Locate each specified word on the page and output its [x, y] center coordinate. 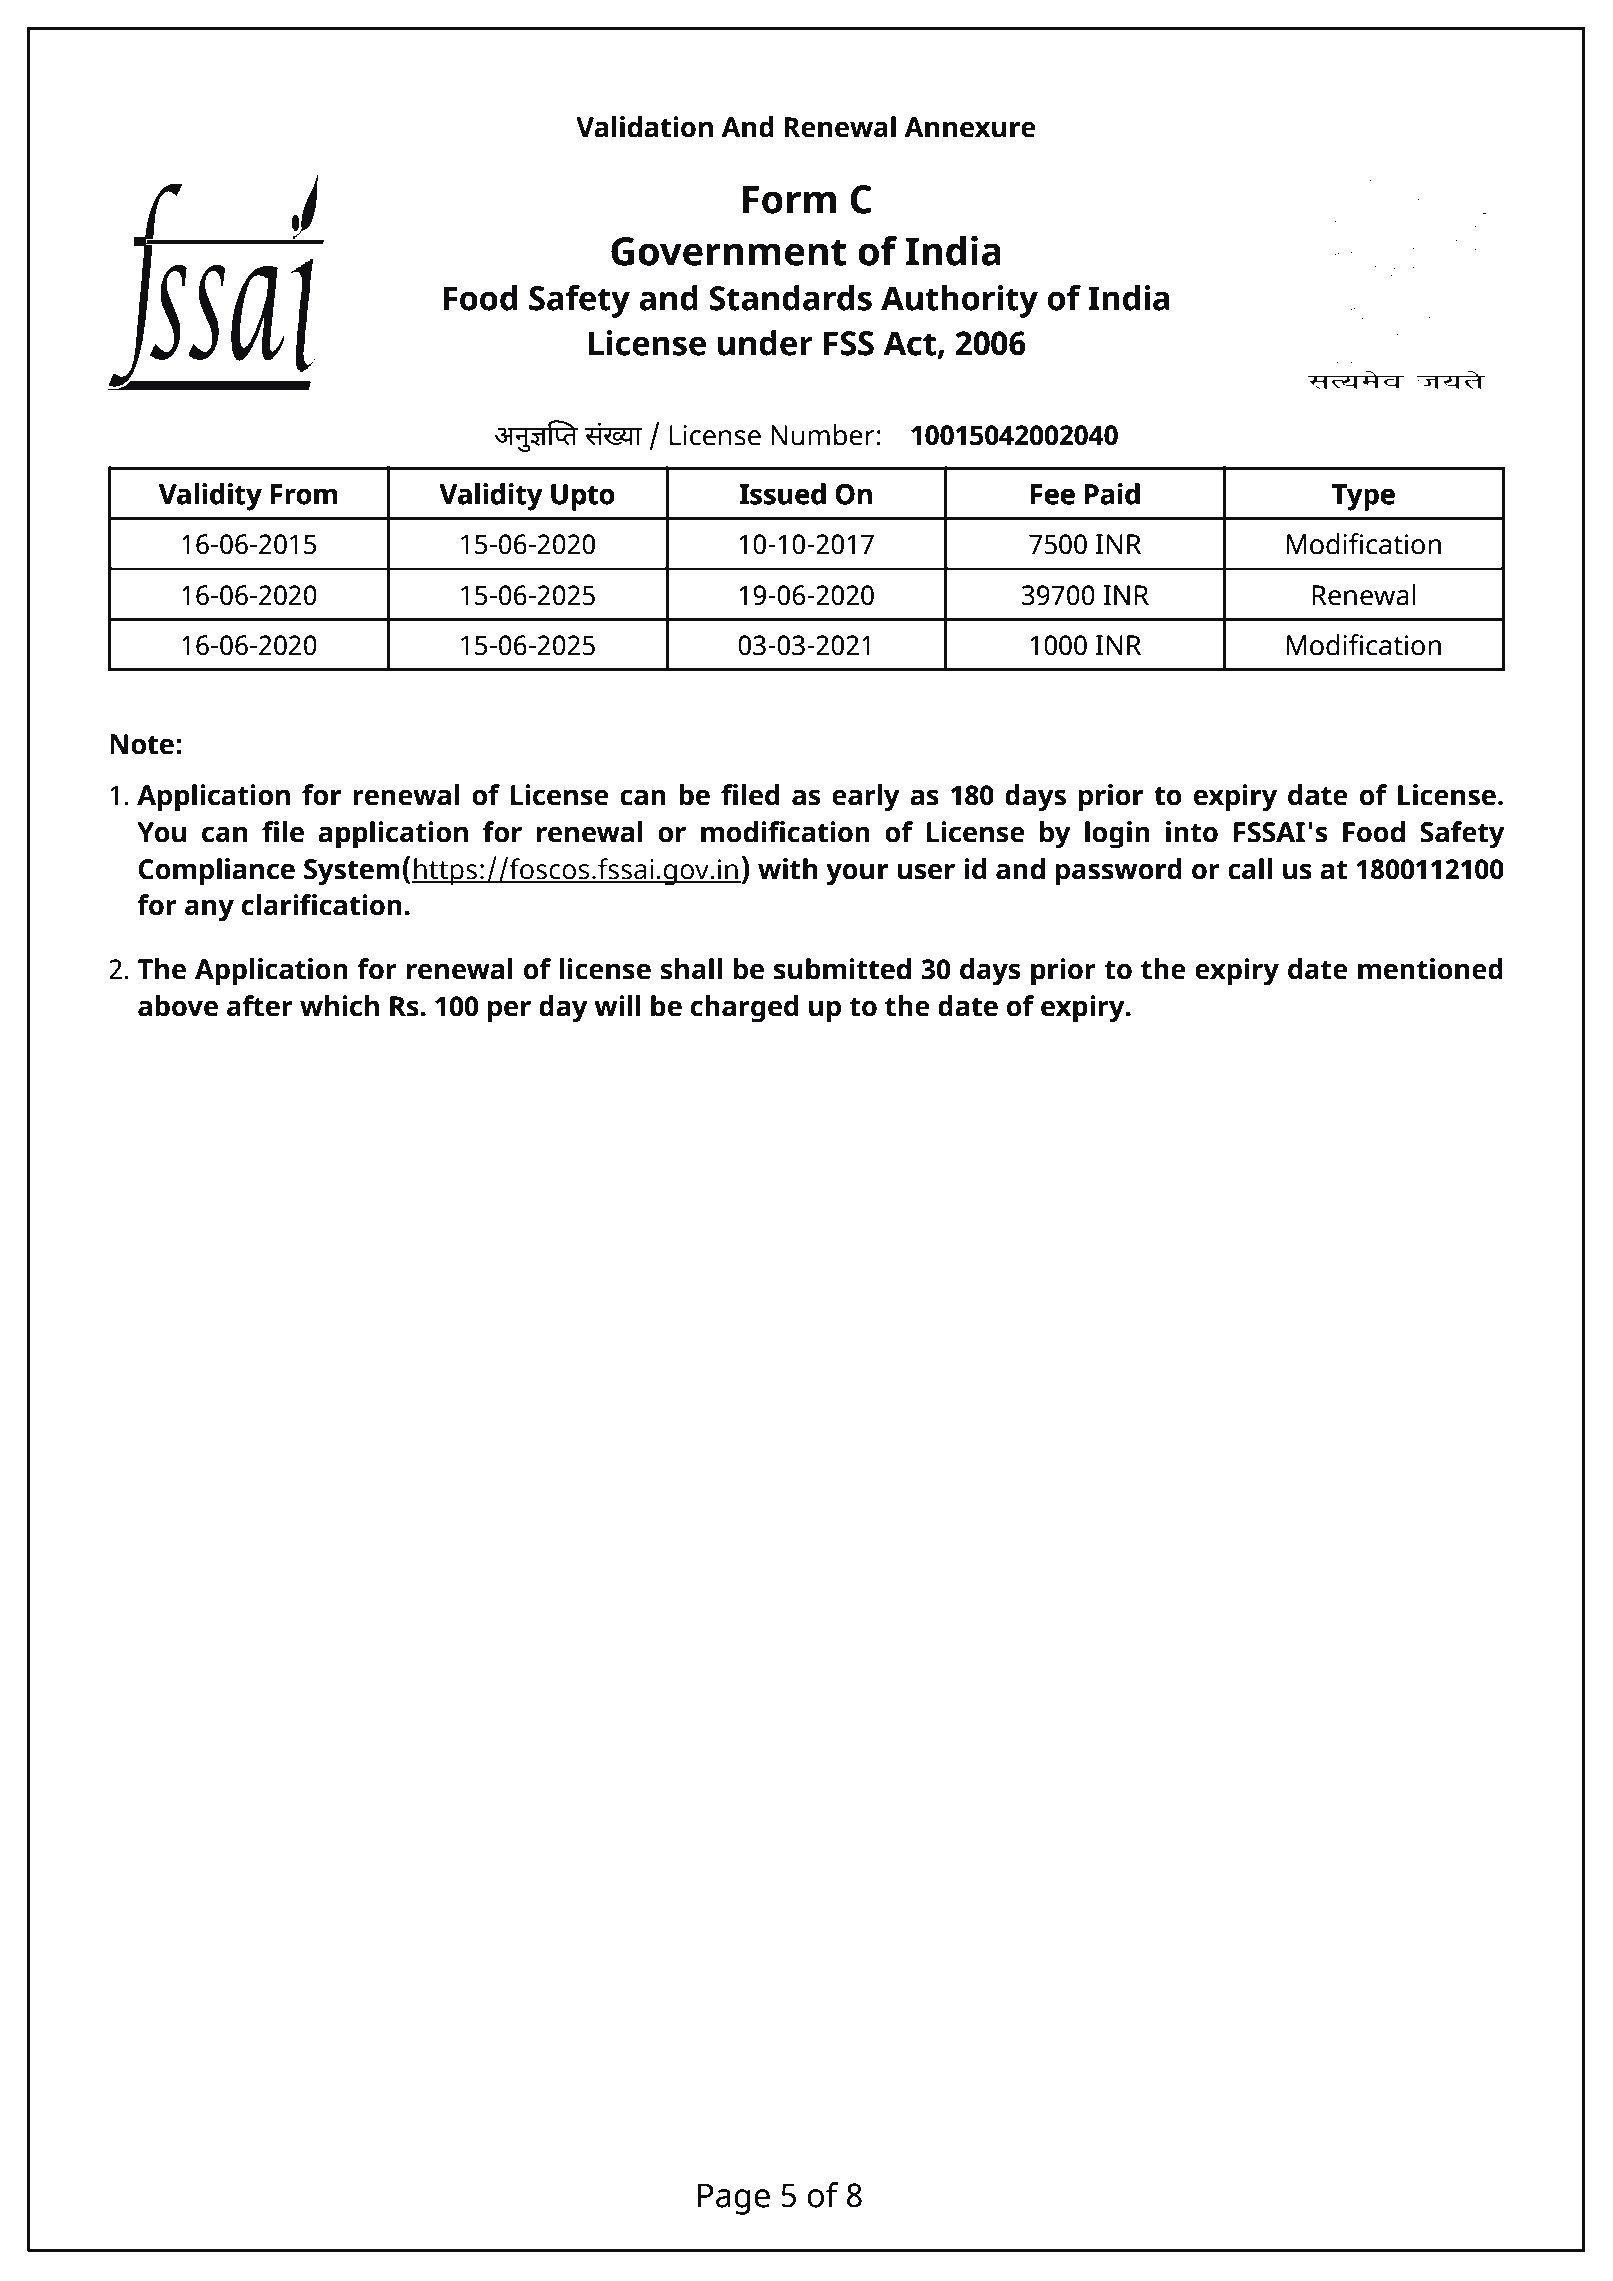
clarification [321, 905]
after [260, 1006]
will [617, 1005]
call [1250, 869]
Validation [644, 127]
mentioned [1430, 969]
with [788, 869]
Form [789, 199]
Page [734, 2199]
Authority [959, 301]
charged [744, 1009]
